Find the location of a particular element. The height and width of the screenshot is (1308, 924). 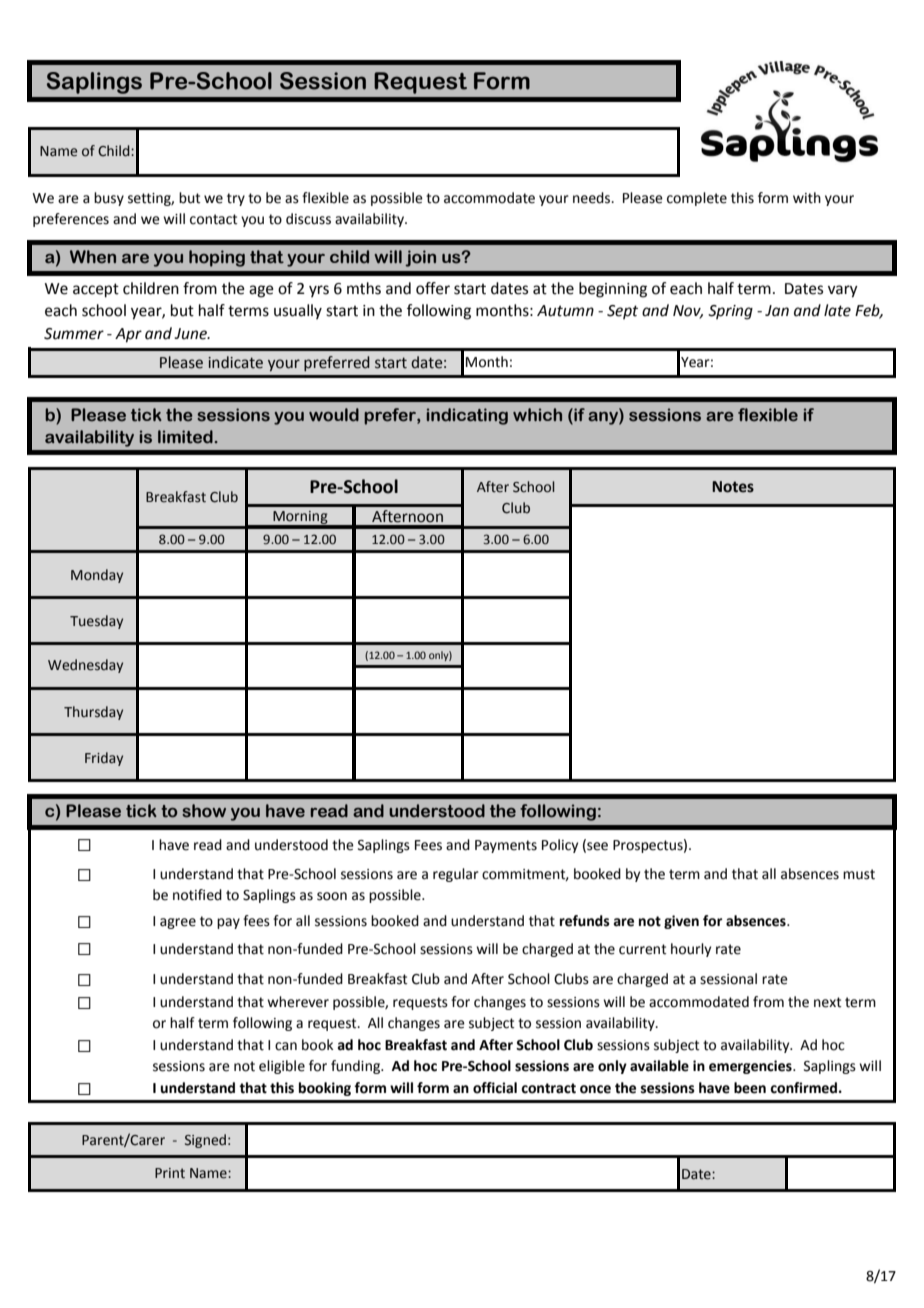

join is located at coordinates (420, 258).
